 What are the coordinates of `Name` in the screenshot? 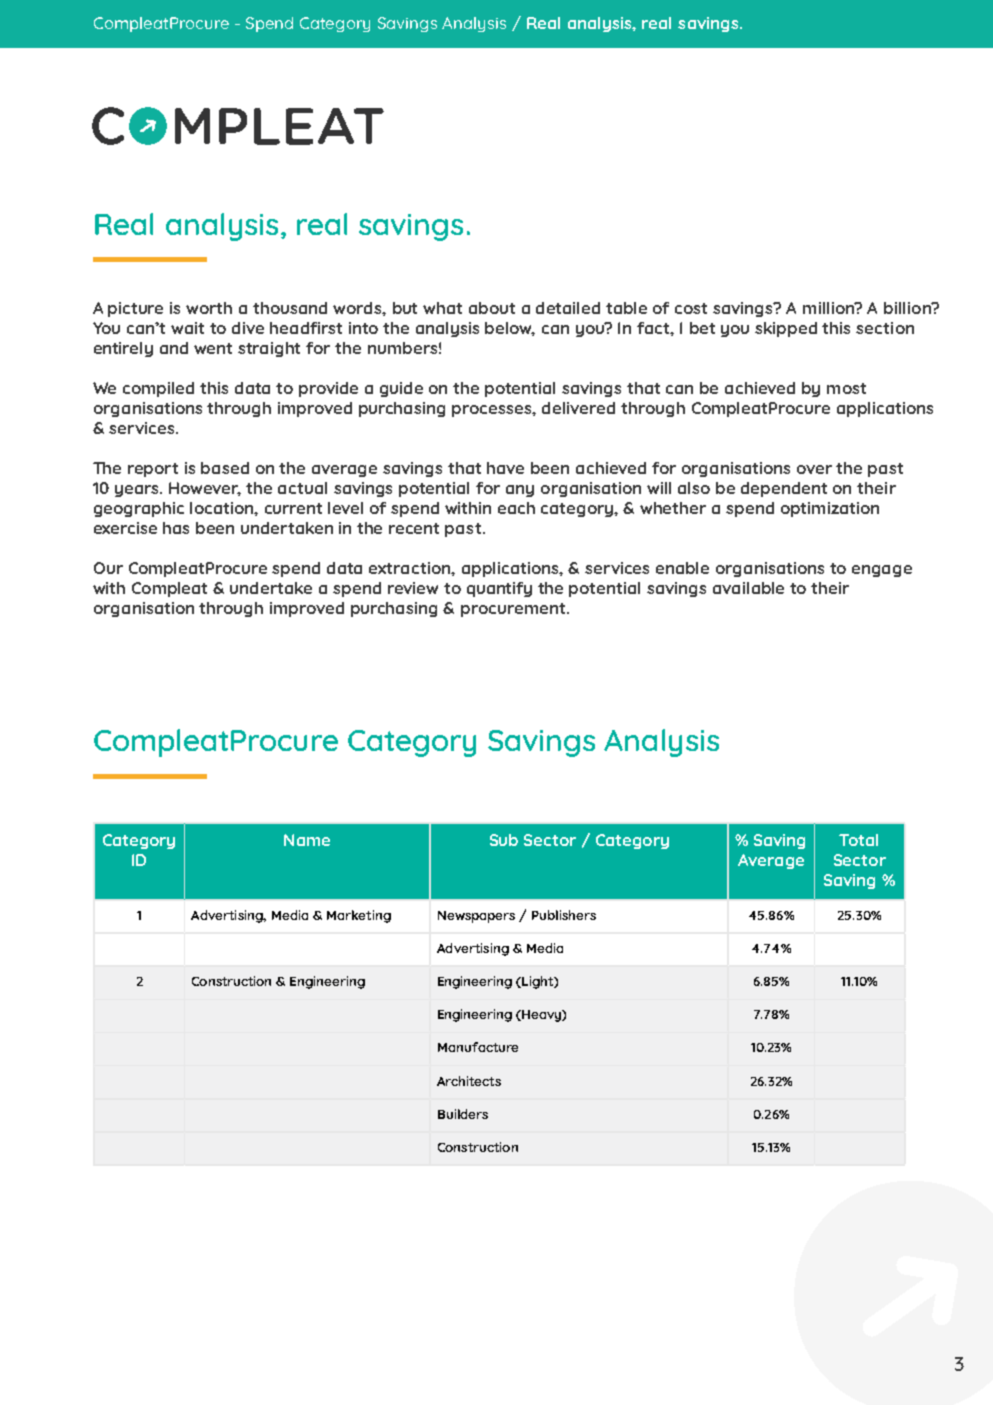 It's located at (307, 840).
